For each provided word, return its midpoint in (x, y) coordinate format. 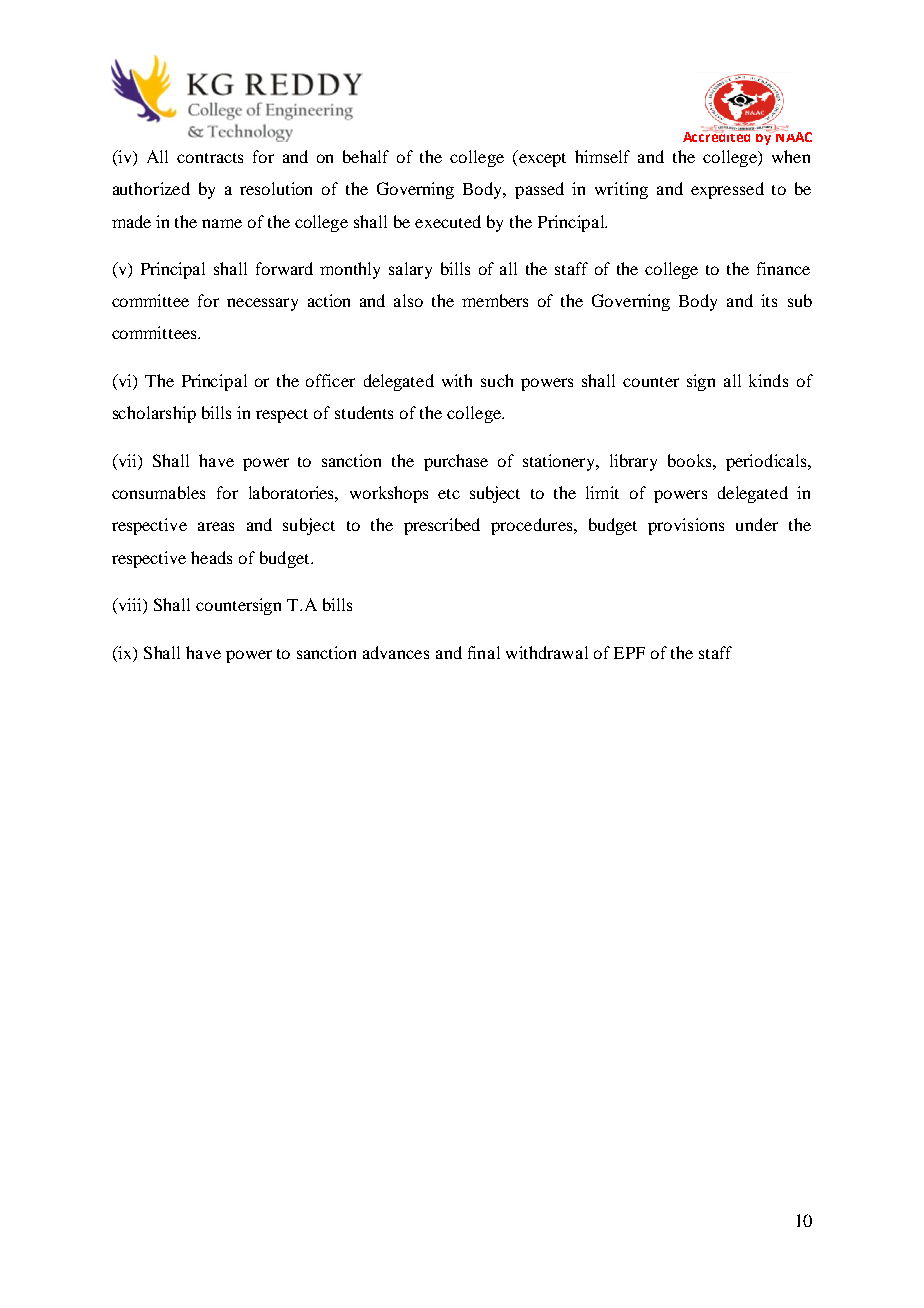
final (484, 652)
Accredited (718, 135)
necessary (262, 304)
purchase (456, 462)
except (541, 158)
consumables (158, 492)
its (769, 300)
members (495, 300)
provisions (686, 526)
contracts (210, 158)
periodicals (767, 462)
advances (396, 652)
